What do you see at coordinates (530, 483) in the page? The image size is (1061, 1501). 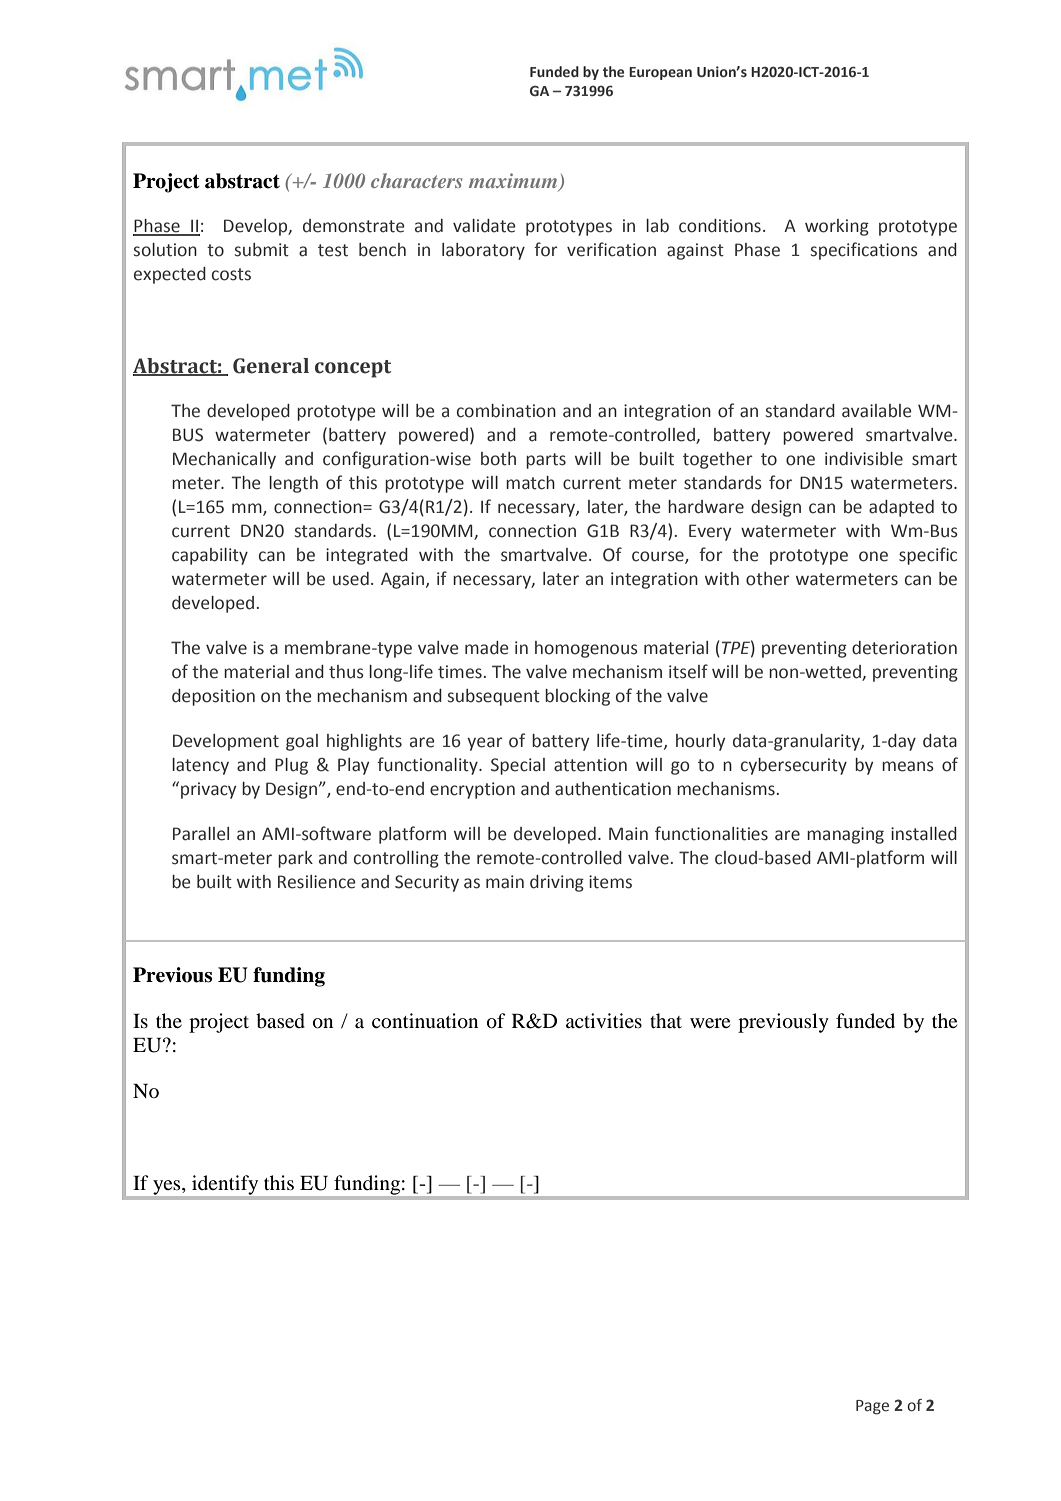 I see `match` at bounding box center [530, 483].
